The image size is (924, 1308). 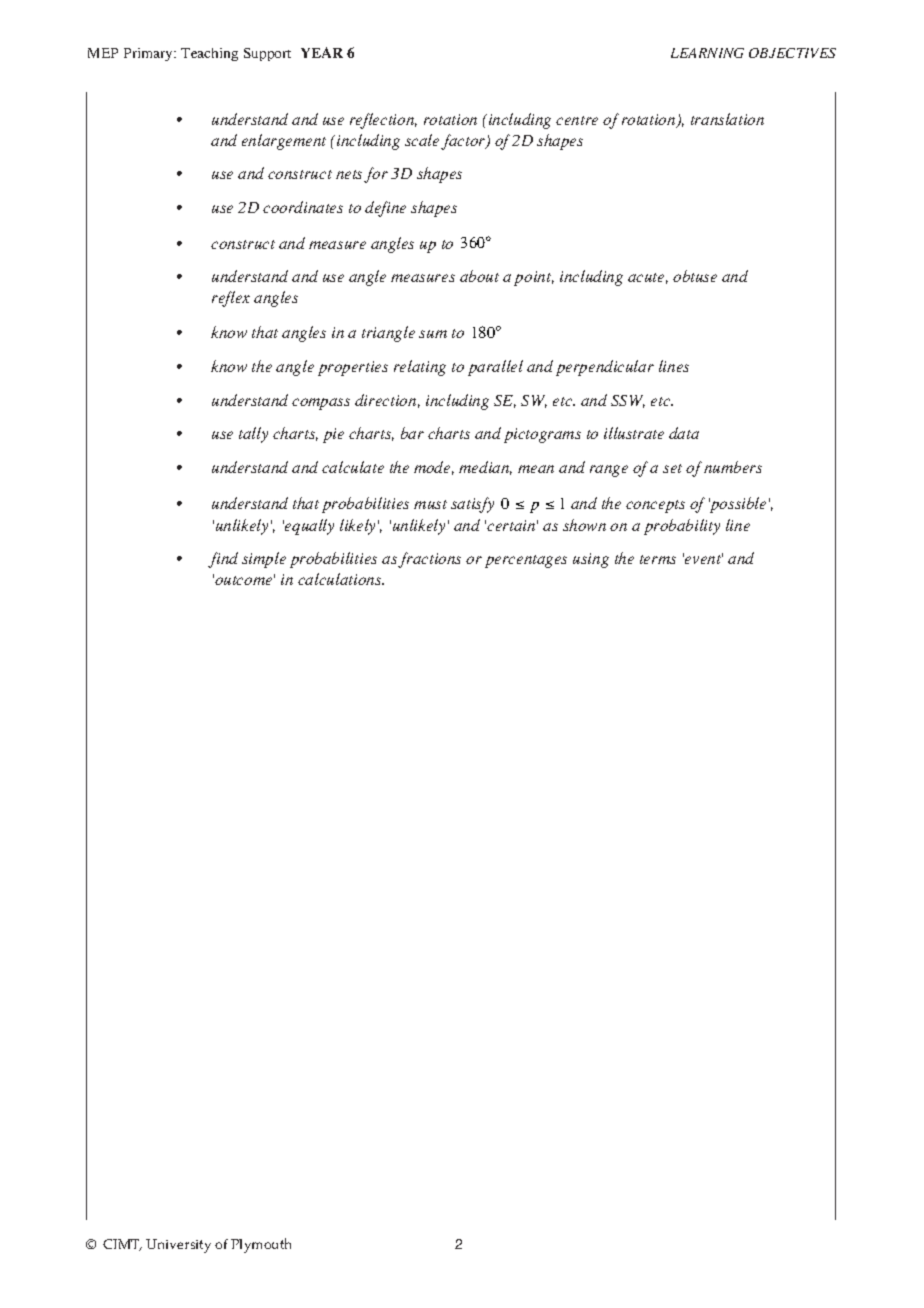 What do you see at coordinates (231, 299) in the document?
I see `reflex` at bounding box center [231, 299].
